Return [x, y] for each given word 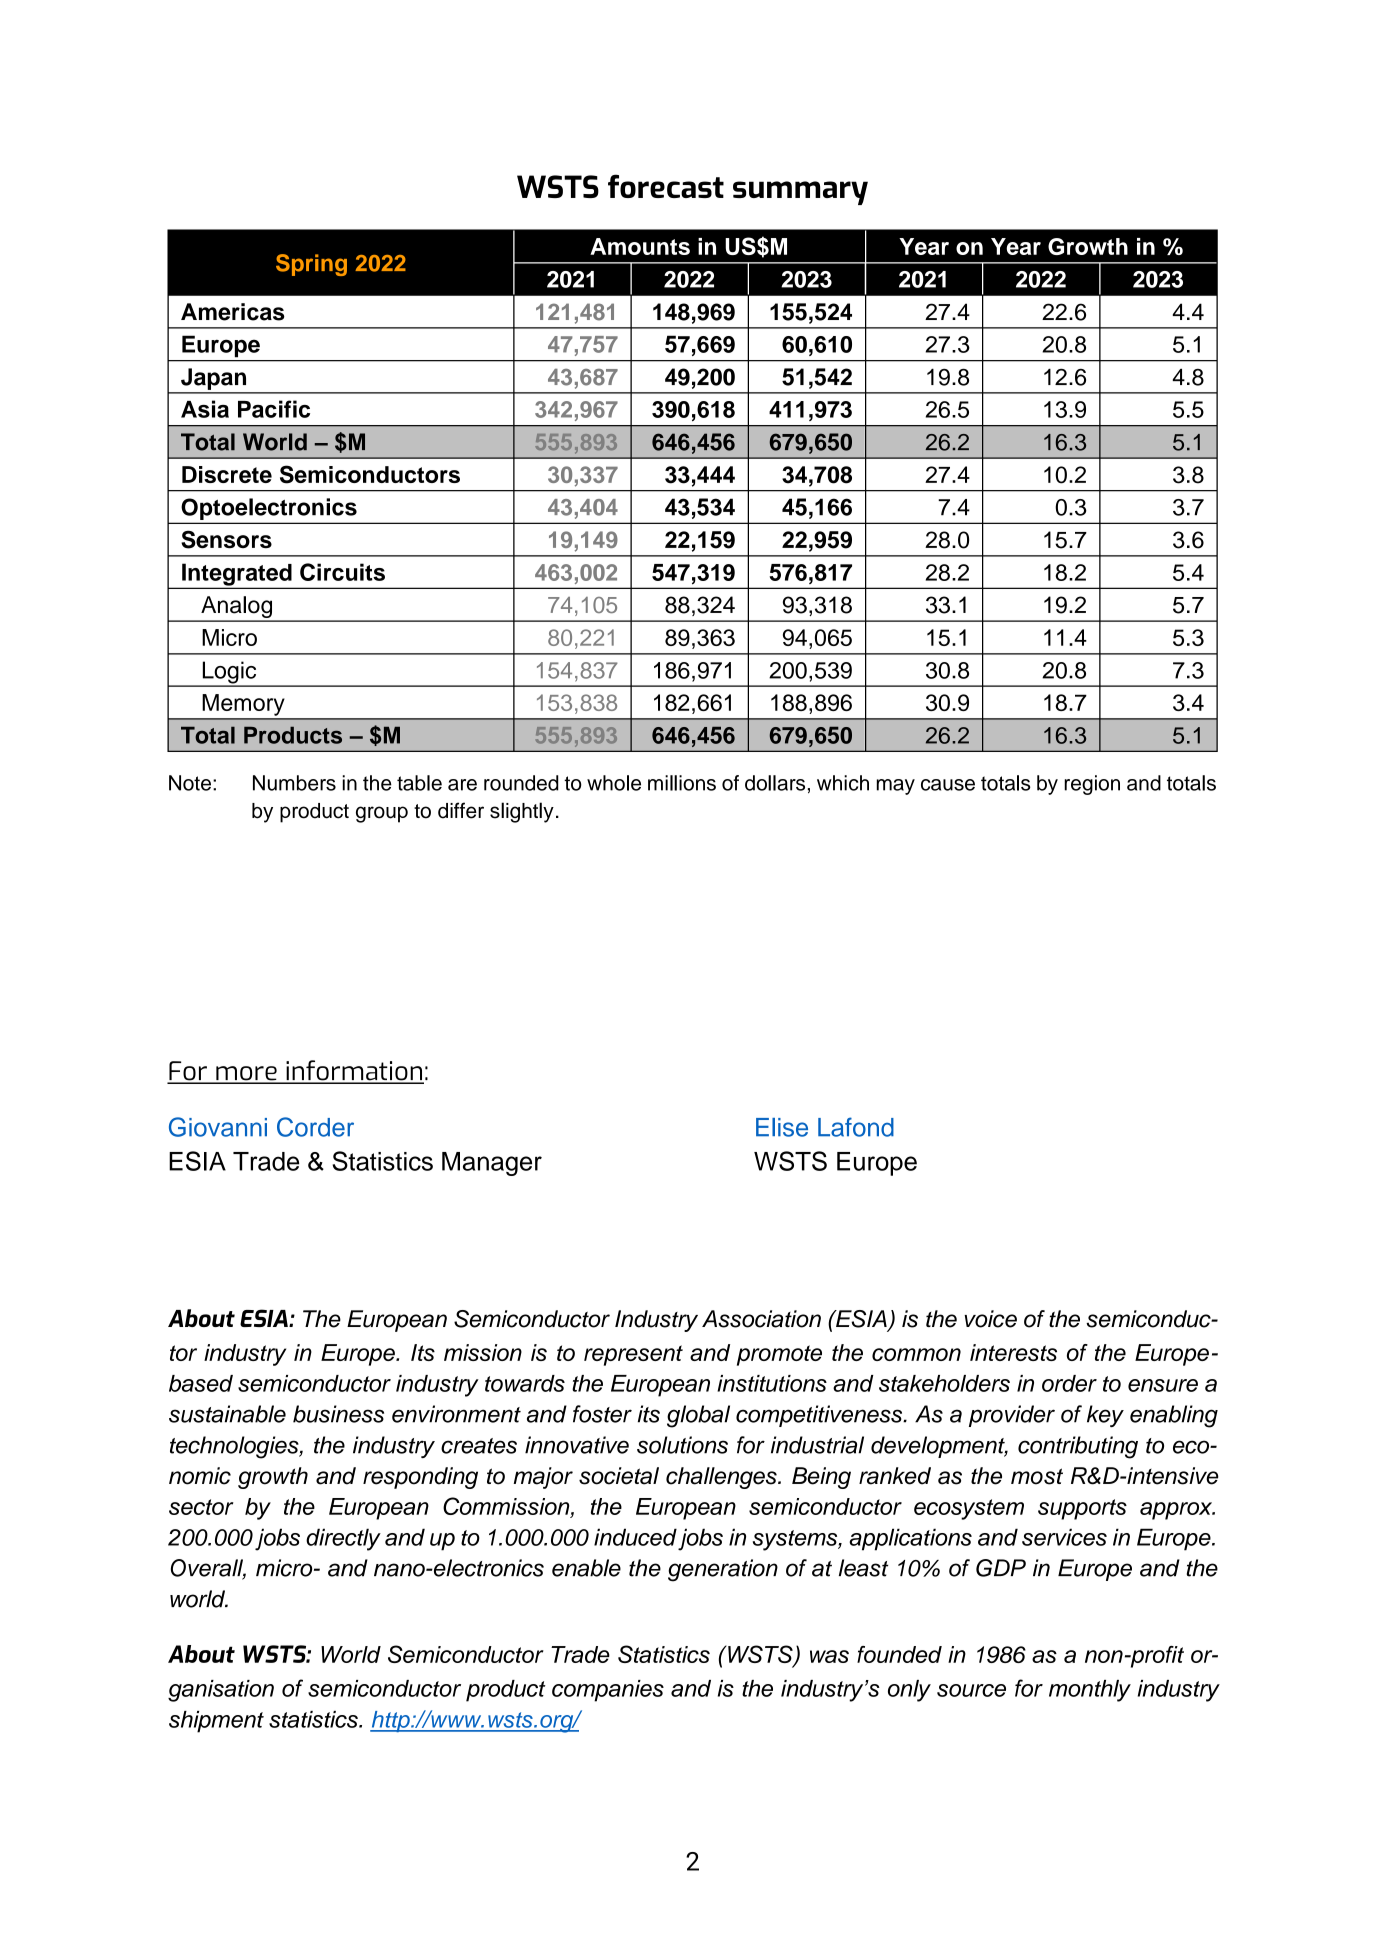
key [1105, 1416]
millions [682, 783]
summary [800, 193]
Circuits [342, 572]
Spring [311, 265]
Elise [782, 1127]
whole [614, 783]
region [1092, 785]
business [338, 1414]
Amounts [640, 246]
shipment [216, 1722]
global [698, 1416]
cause [948, 785]
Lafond [856, 1127]
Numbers [294, 783]
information [354, 1071]
